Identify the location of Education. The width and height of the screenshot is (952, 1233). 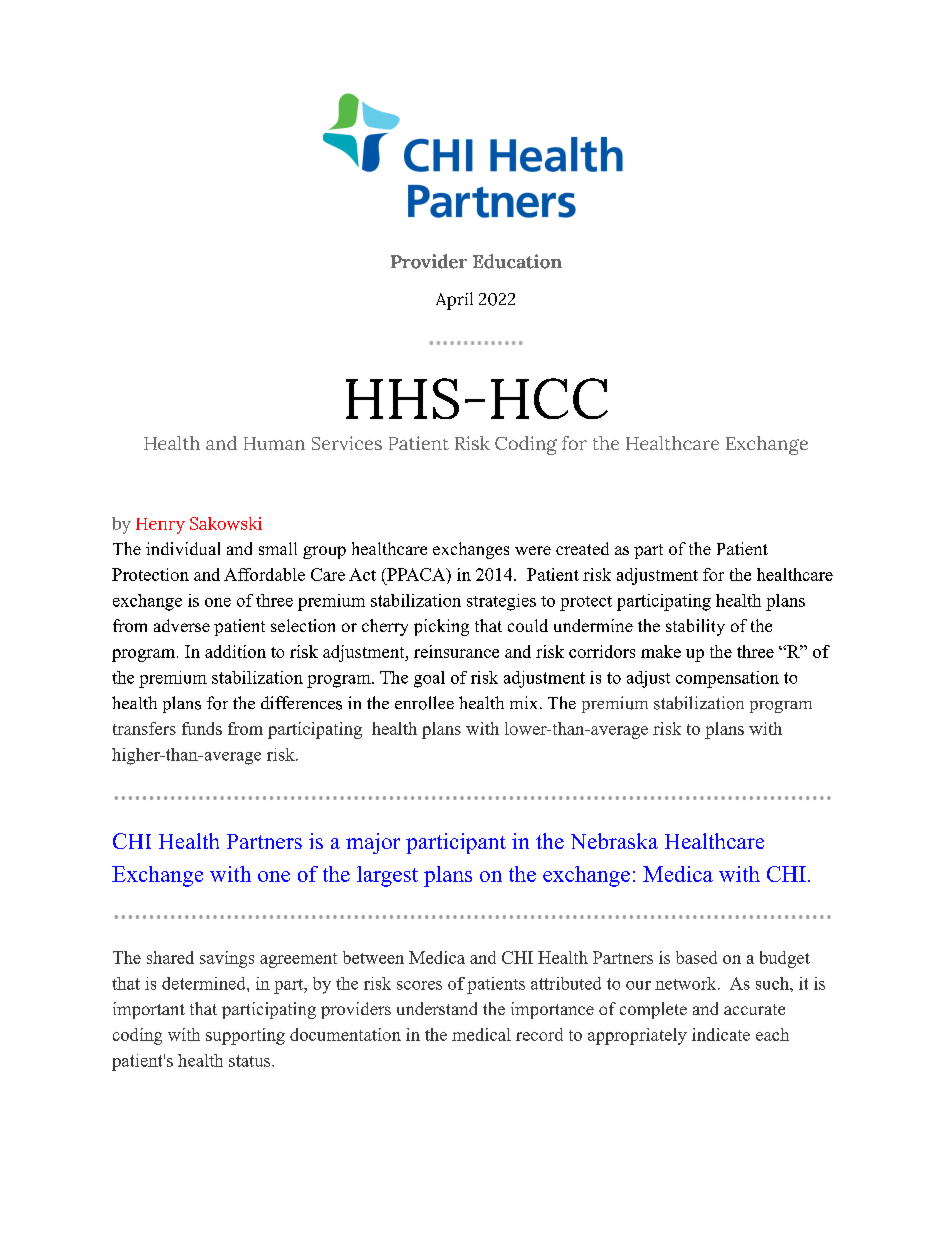
(517, 261).
